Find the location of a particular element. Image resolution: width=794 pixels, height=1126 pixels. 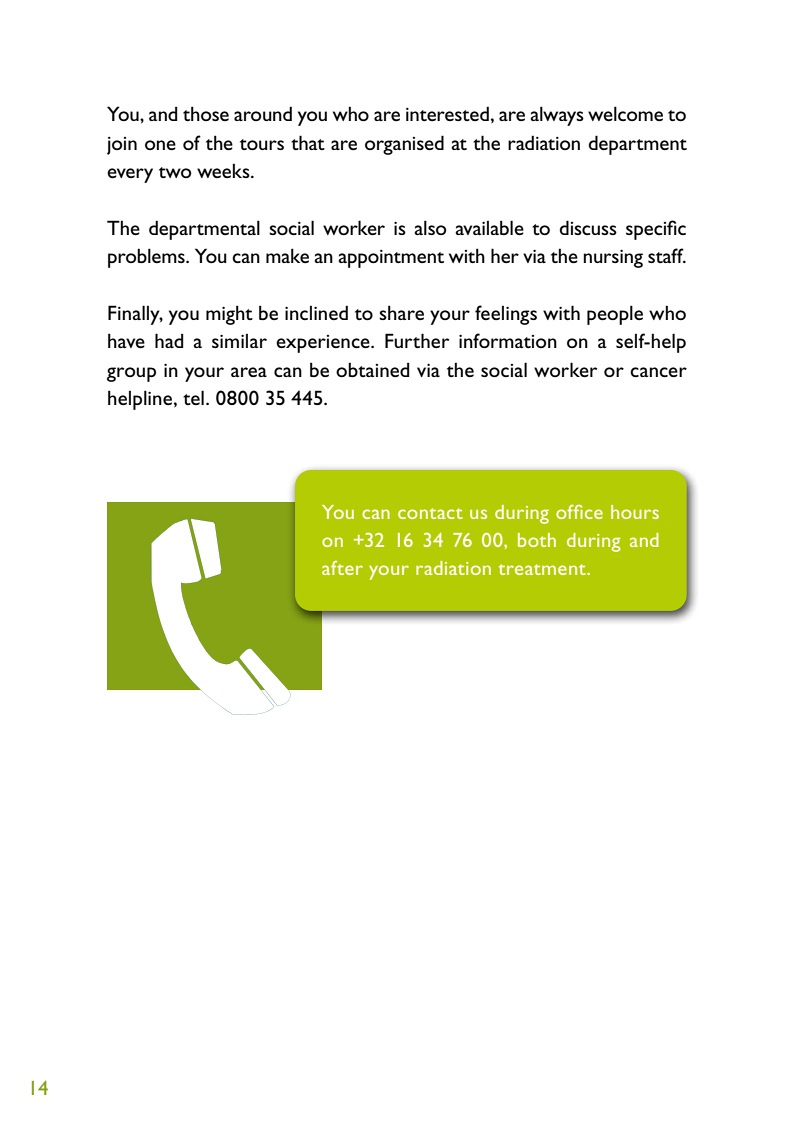

welcome is located at coordinates (625, 113).
